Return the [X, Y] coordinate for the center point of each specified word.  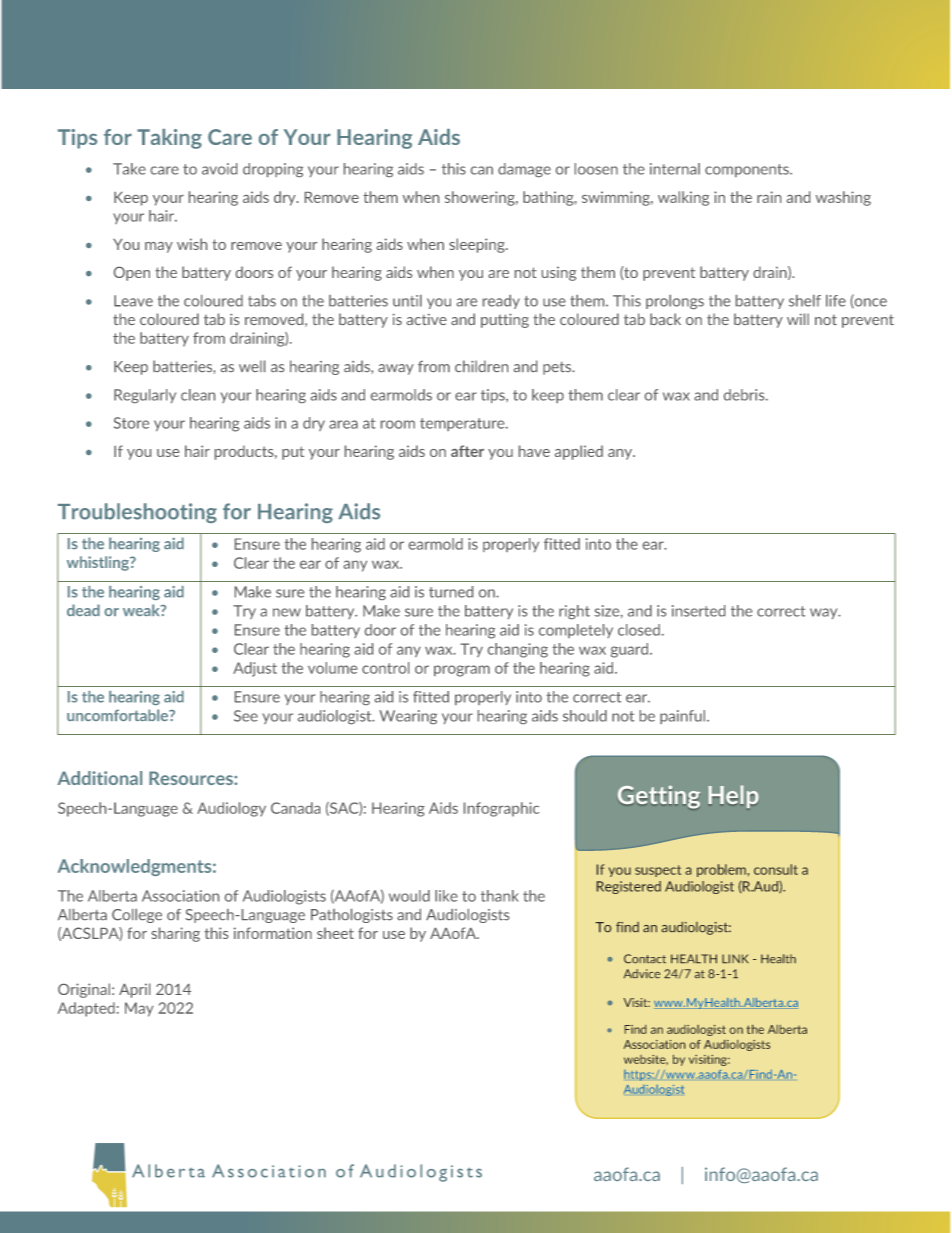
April [134, 990]
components [748, 170]
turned [451, 592]
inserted [698, 611]
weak [142, 610]
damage [524, 170]
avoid [219, 169]
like [446, 896]
